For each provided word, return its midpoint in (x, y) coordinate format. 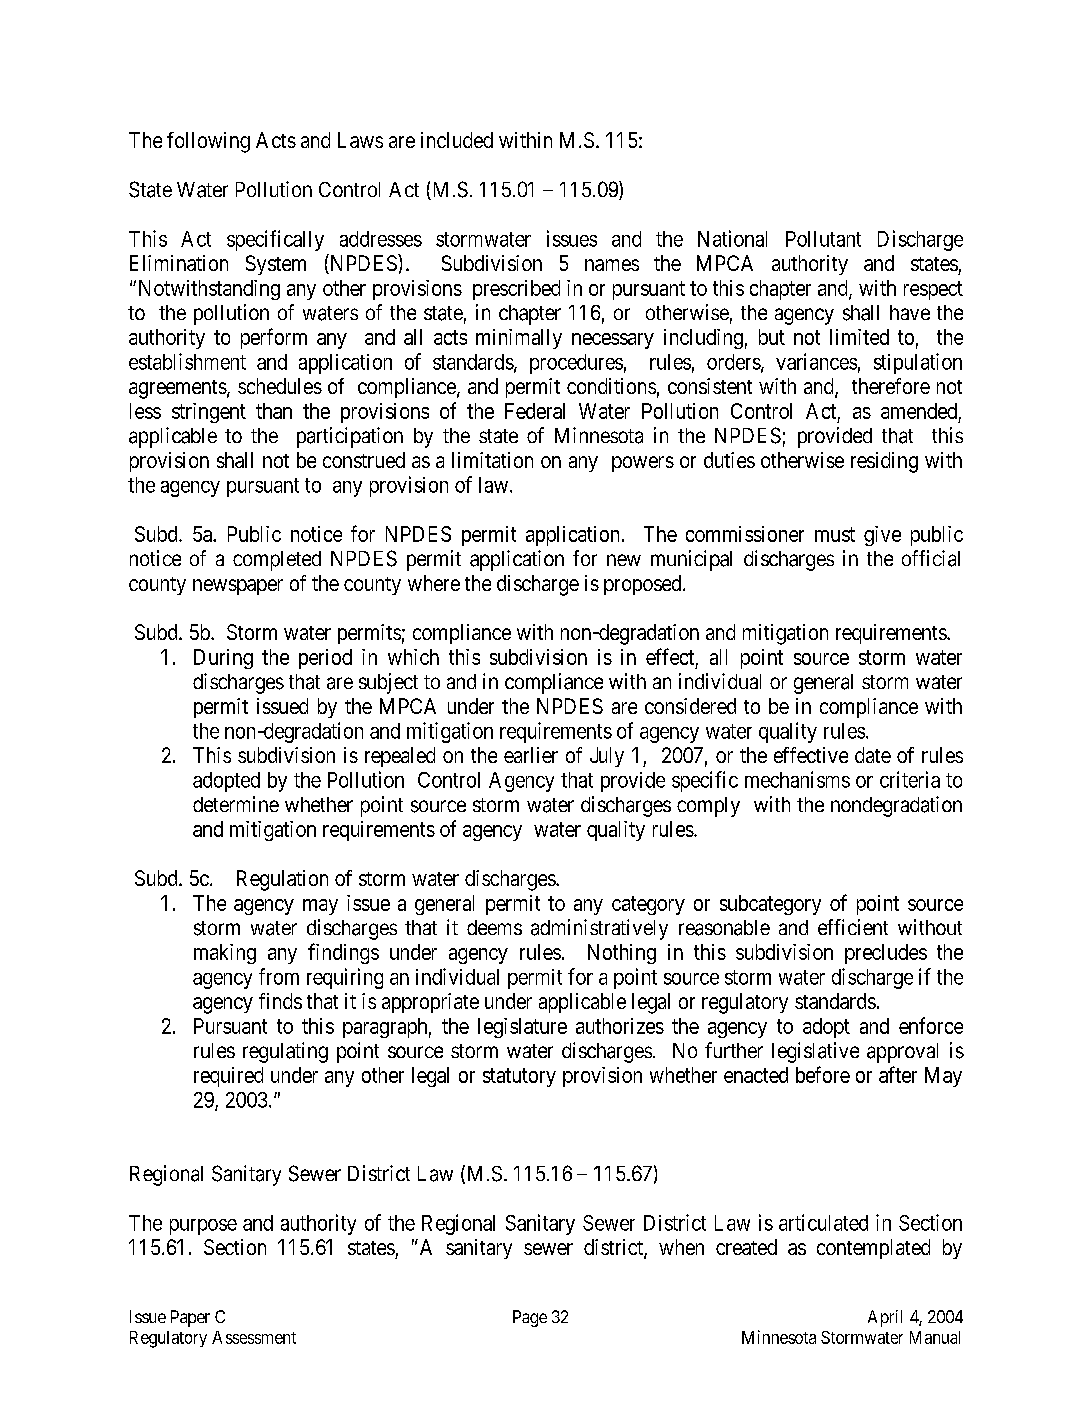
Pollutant (823, 239)
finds (280, 1001)
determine (236, 804)
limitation (492, 460)
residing (884, 462)
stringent (209, 413)
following (208, 142)
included (457, 140)
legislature (522, 1028)
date (873, 755)
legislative (815, 1052)
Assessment (254, 1337)
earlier (531, 755)
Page (530, 1318)
